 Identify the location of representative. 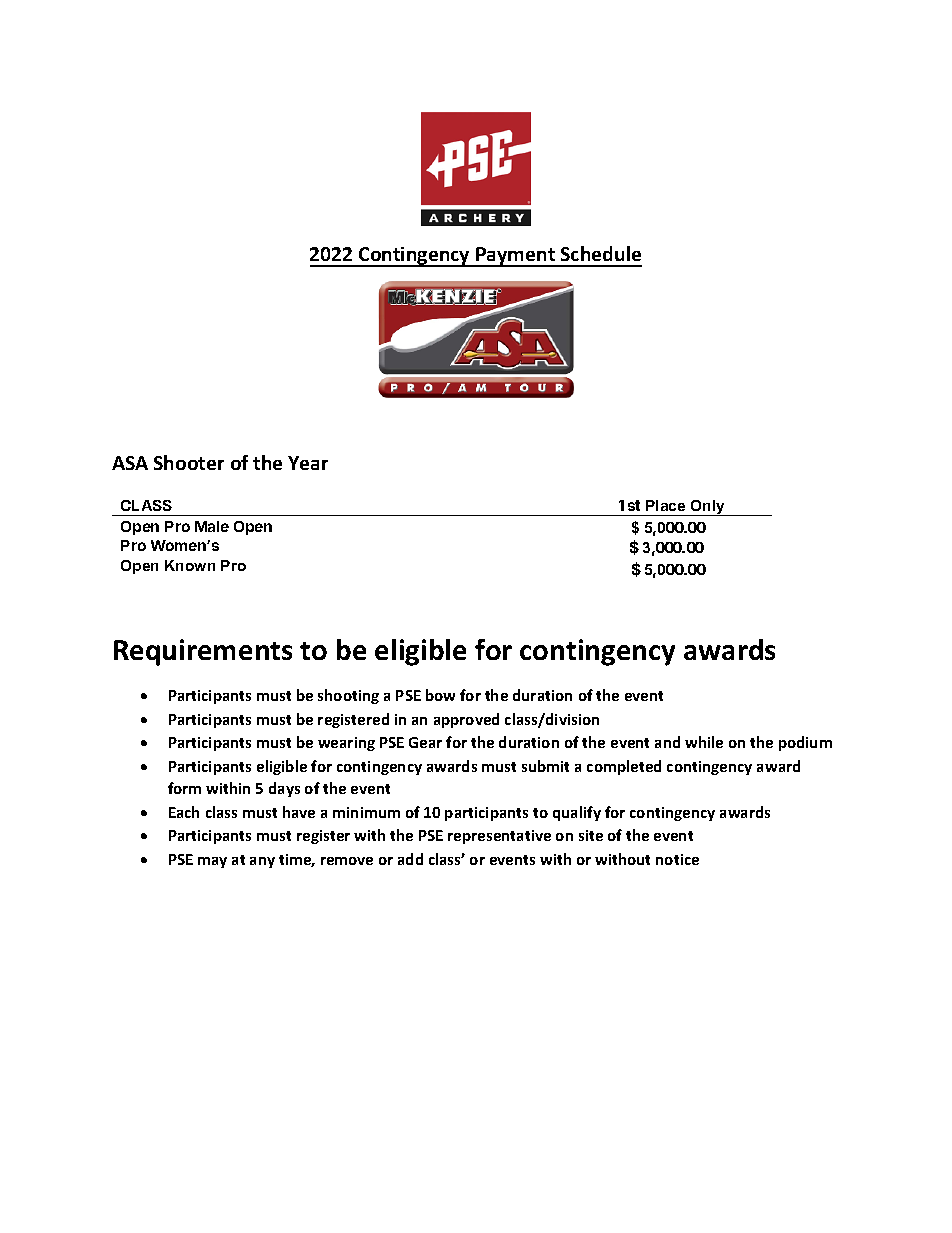
(499, 837).
